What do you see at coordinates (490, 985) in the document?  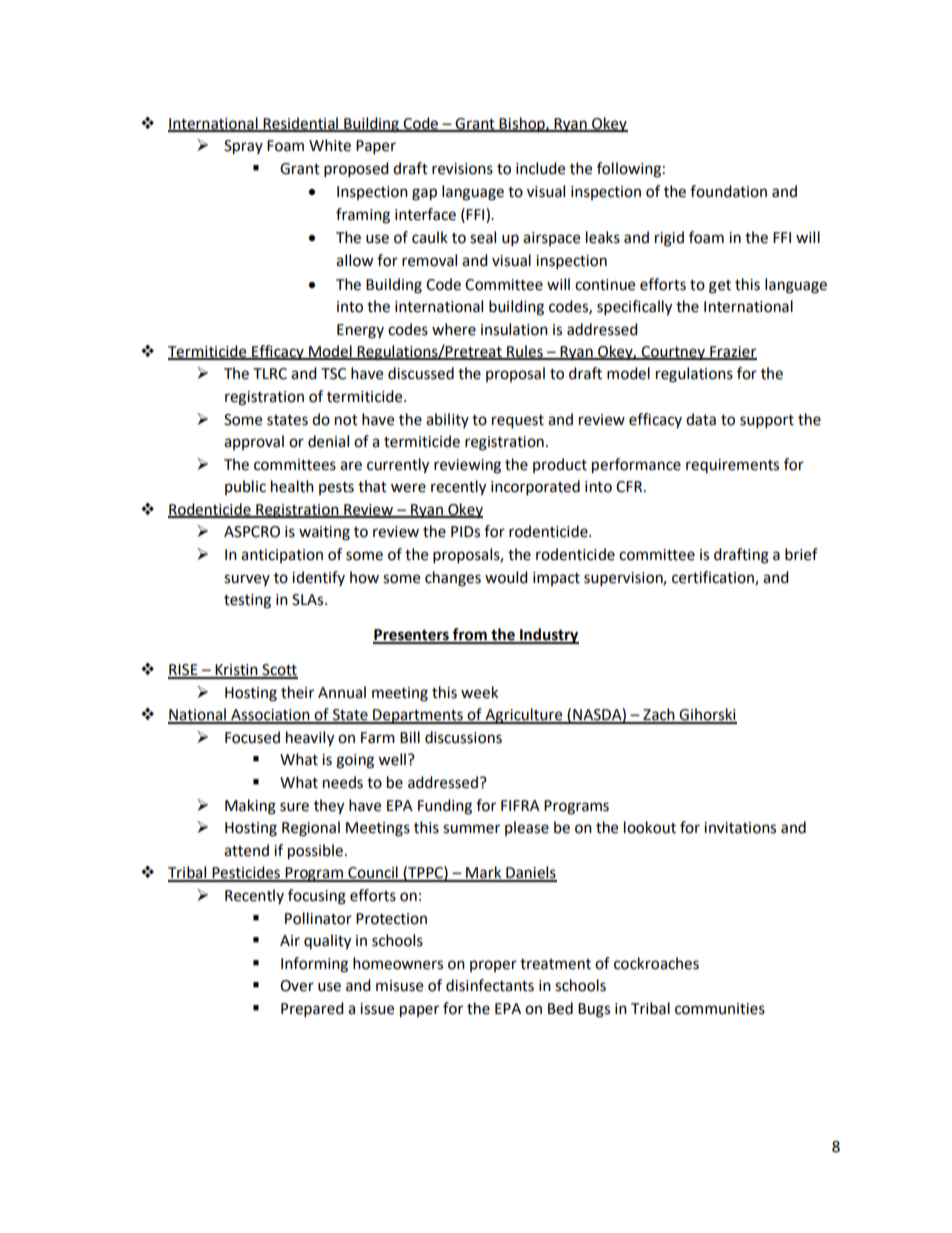 I see `disinfectants` at bounding box center [490, 985].
